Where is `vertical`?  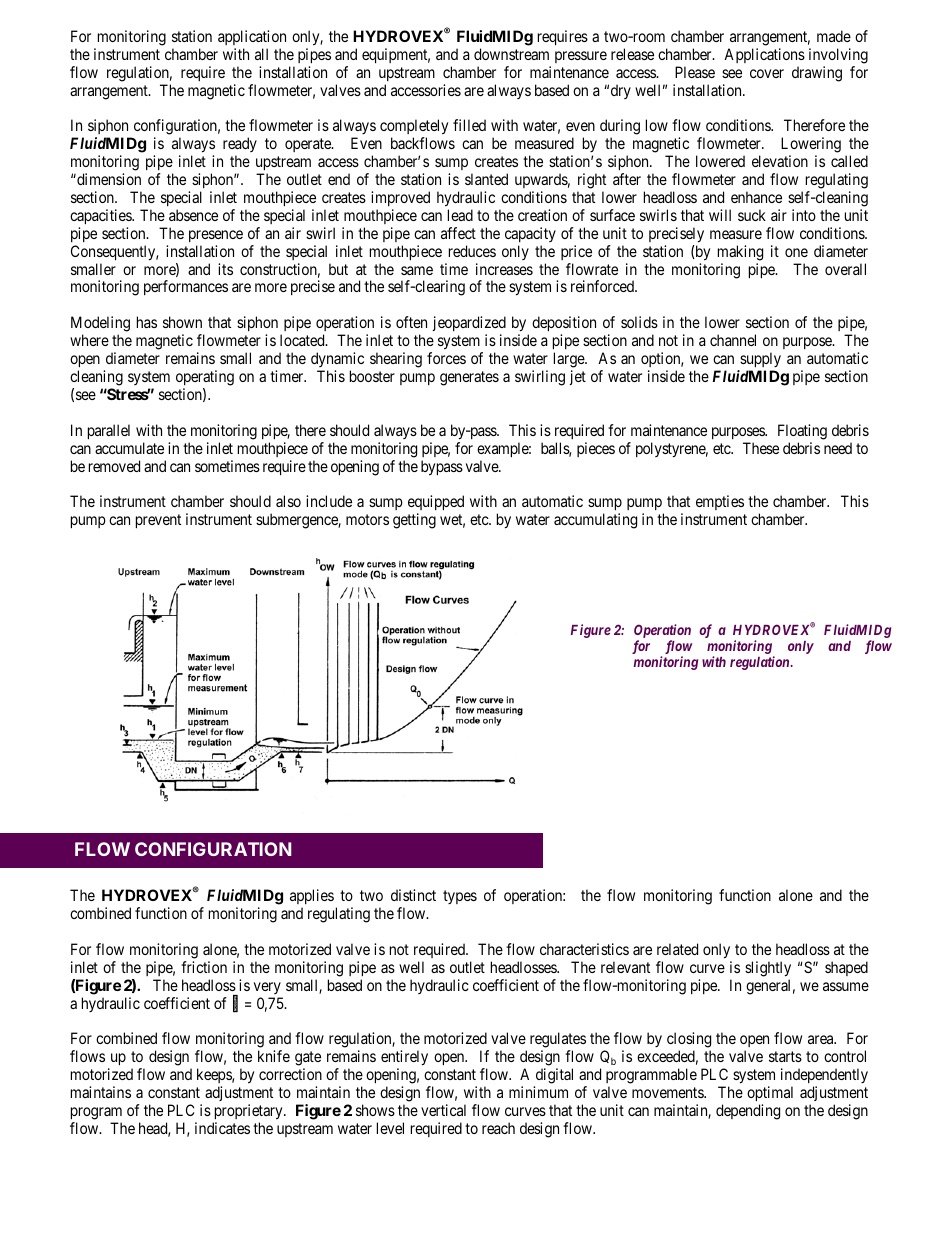 vertical is located at coordinates (443, 1110).
